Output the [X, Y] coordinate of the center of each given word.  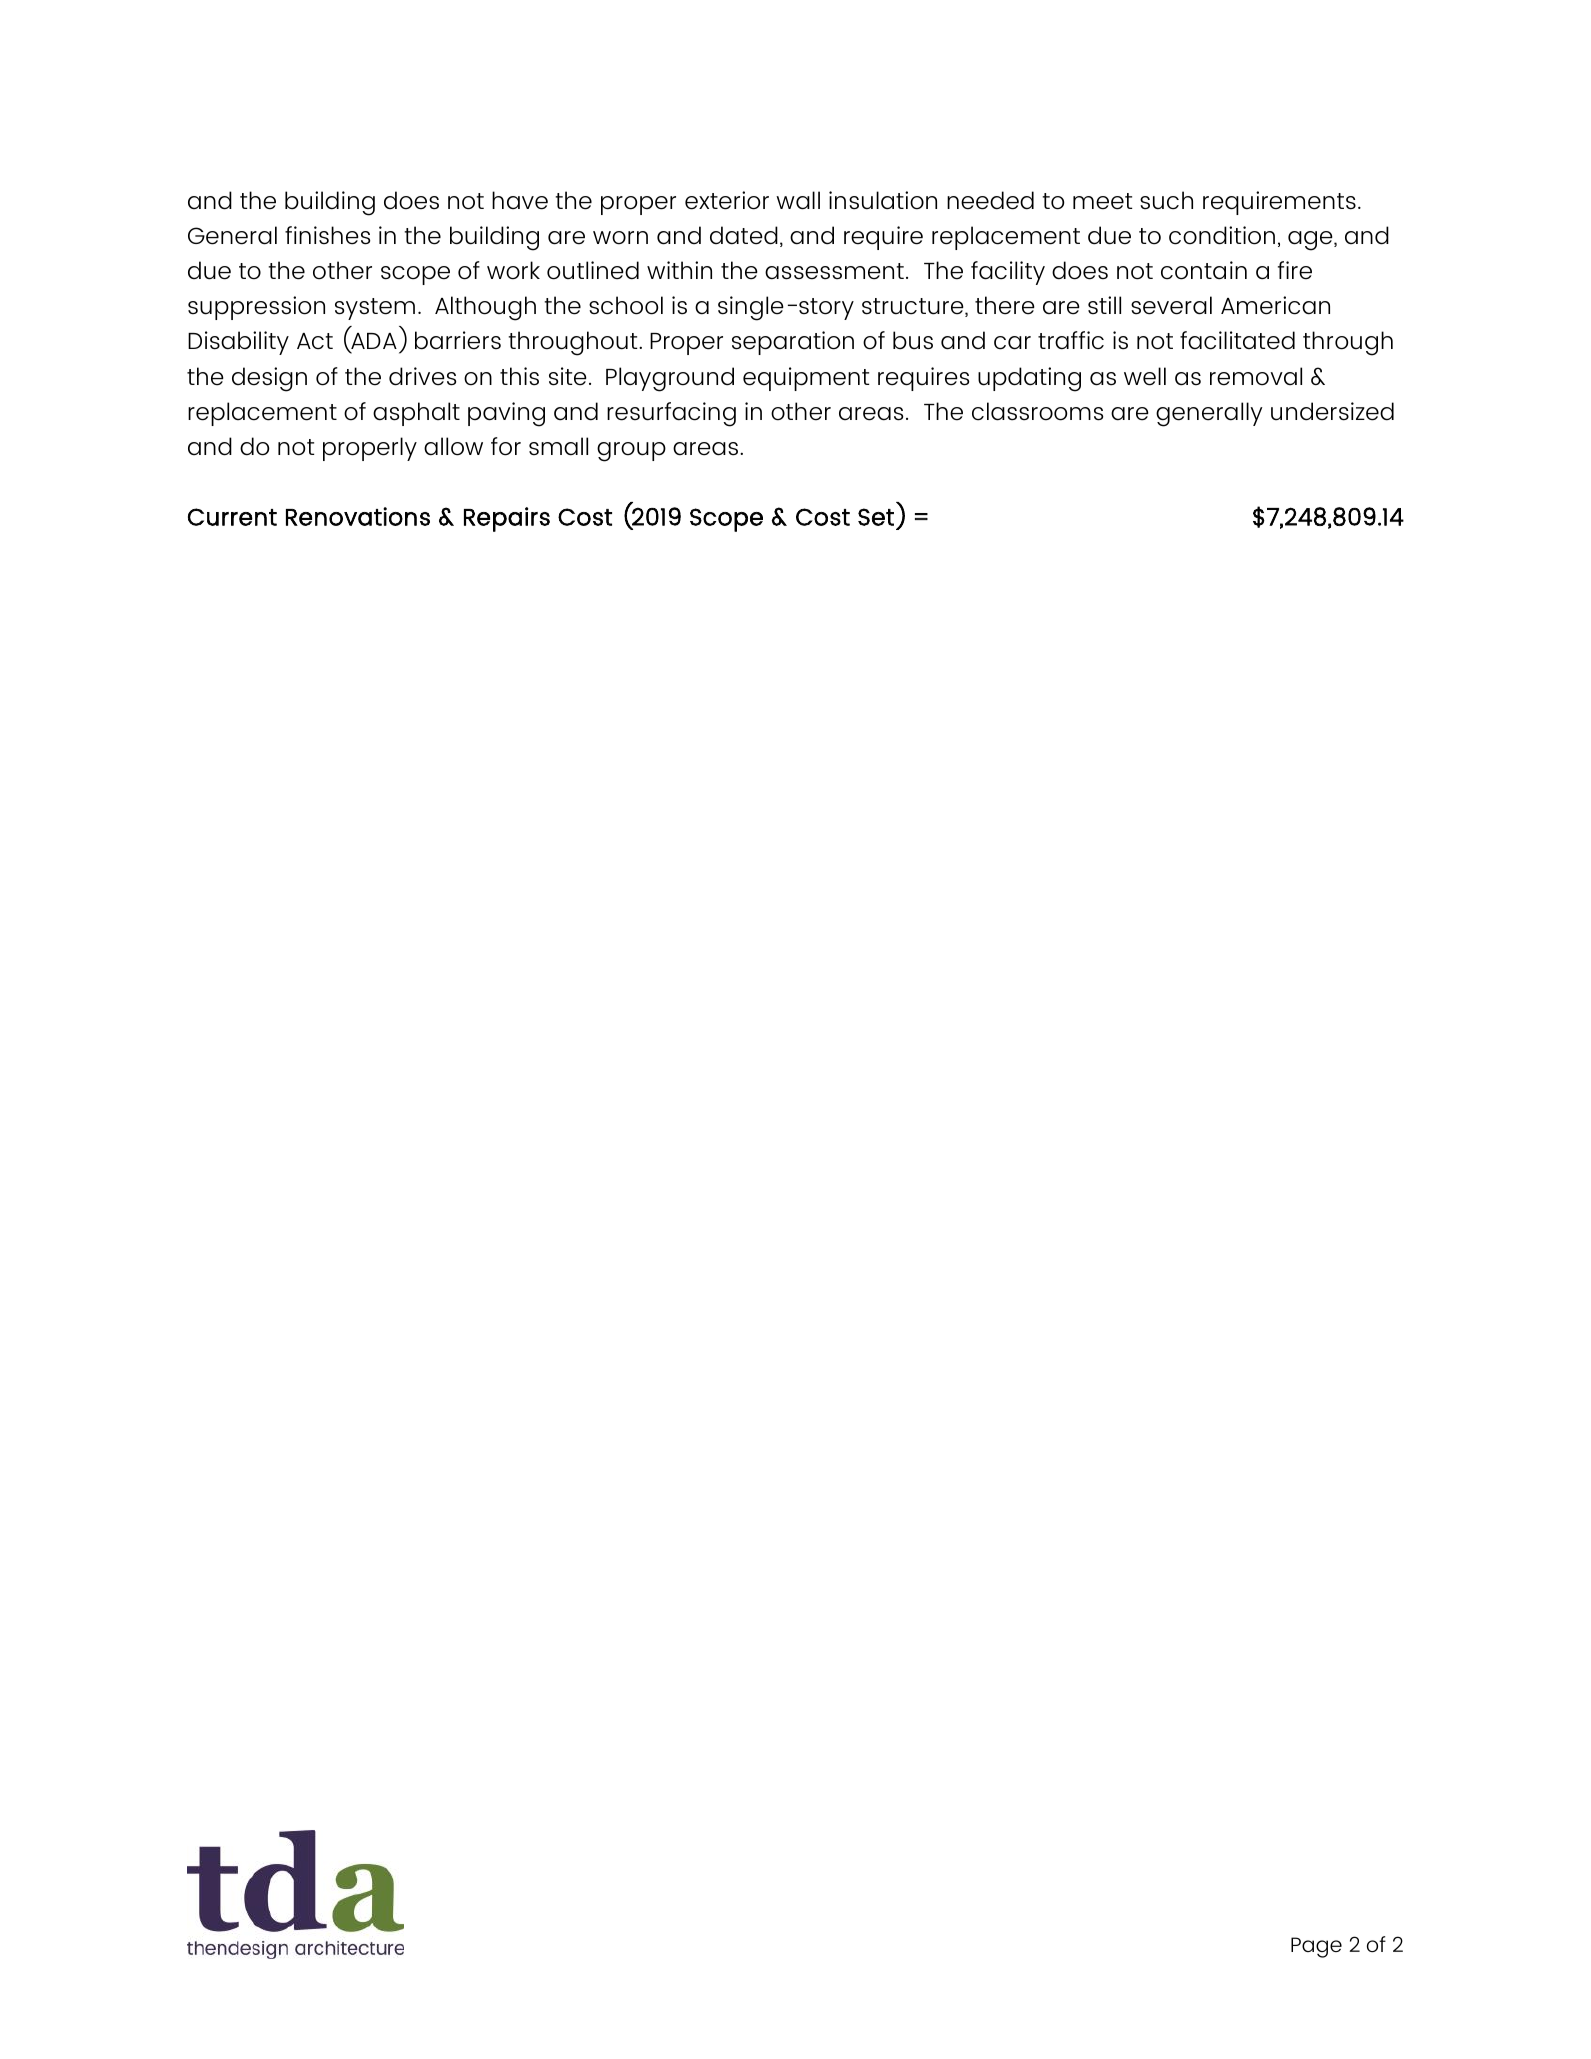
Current [232, 517]
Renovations [358, 516]
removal [1256, 376]
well [1145, 376]
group [631, 452]
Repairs [507, 519]
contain [1204, 270]
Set [876, 517]
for [506, 446]
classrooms [1037, 411]
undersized [1332, 411]
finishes [327, 235]
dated [744, 235]
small [558, 446]
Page [1316, 1947]
